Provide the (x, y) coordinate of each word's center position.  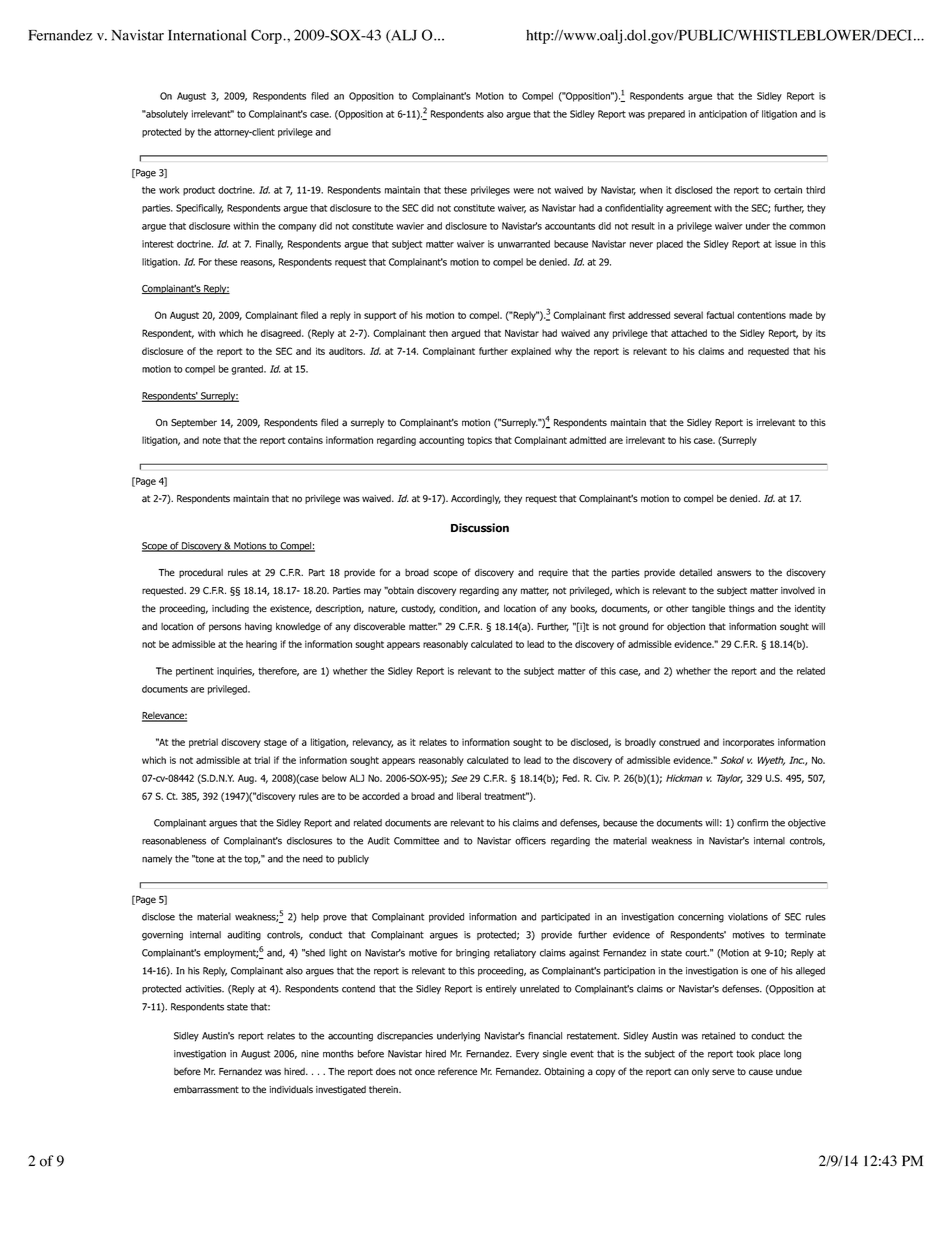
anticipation (723, 115)
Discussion (480, 528)
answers (734, 573)
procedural (201, 573)
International (207, 35)
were (523, 191)
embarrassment (206, 1090)
